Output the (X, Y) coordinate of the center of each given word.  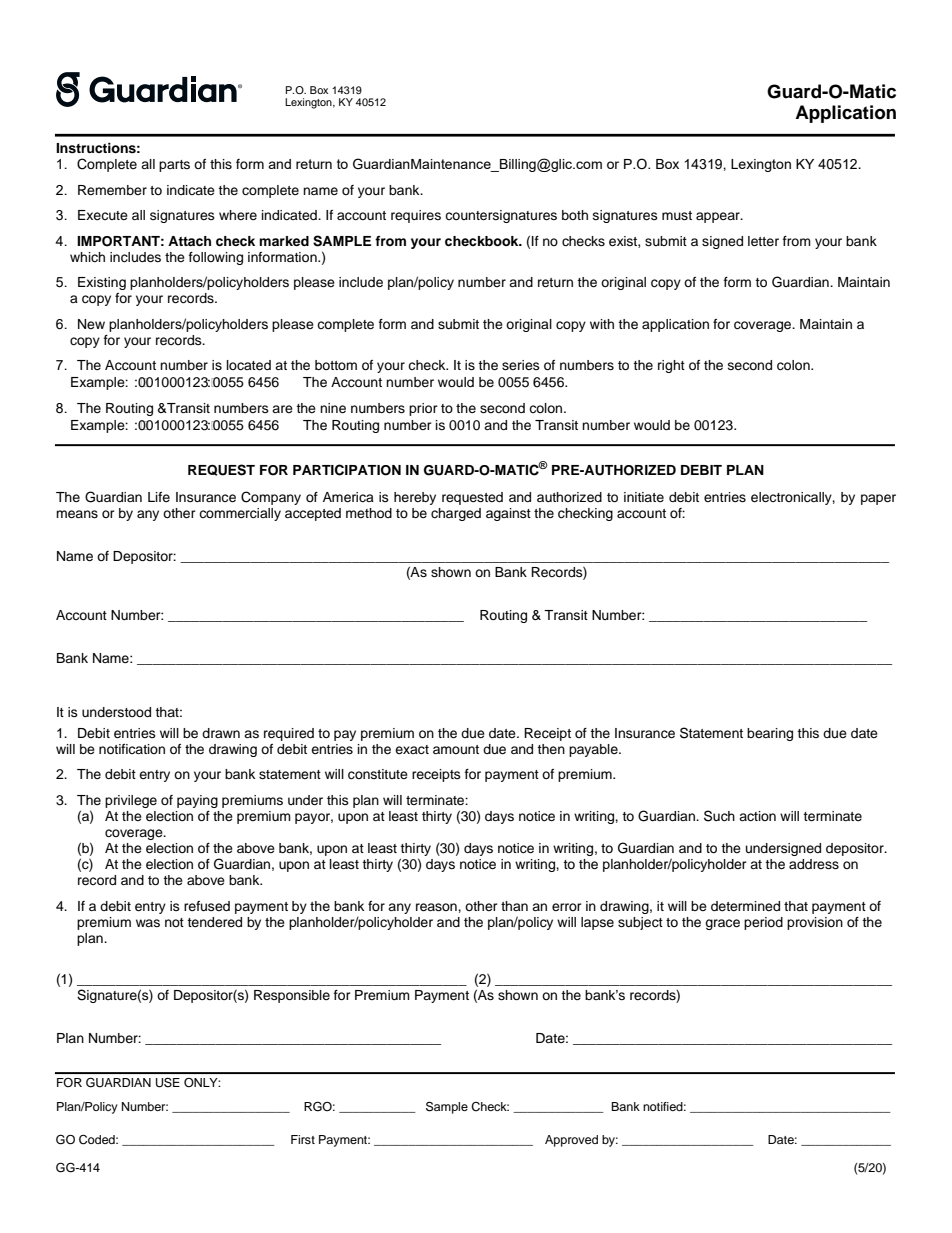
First (303, 1139)
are (282, 409)
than (514, 906)
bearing (770, 734)
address (814, 864)
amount (456, 749)
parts (174, 166)
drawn (221, 733)
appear (719, 217)
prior (423, 409)
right (671, 366)
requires (416, 216)
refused (207, 906)
